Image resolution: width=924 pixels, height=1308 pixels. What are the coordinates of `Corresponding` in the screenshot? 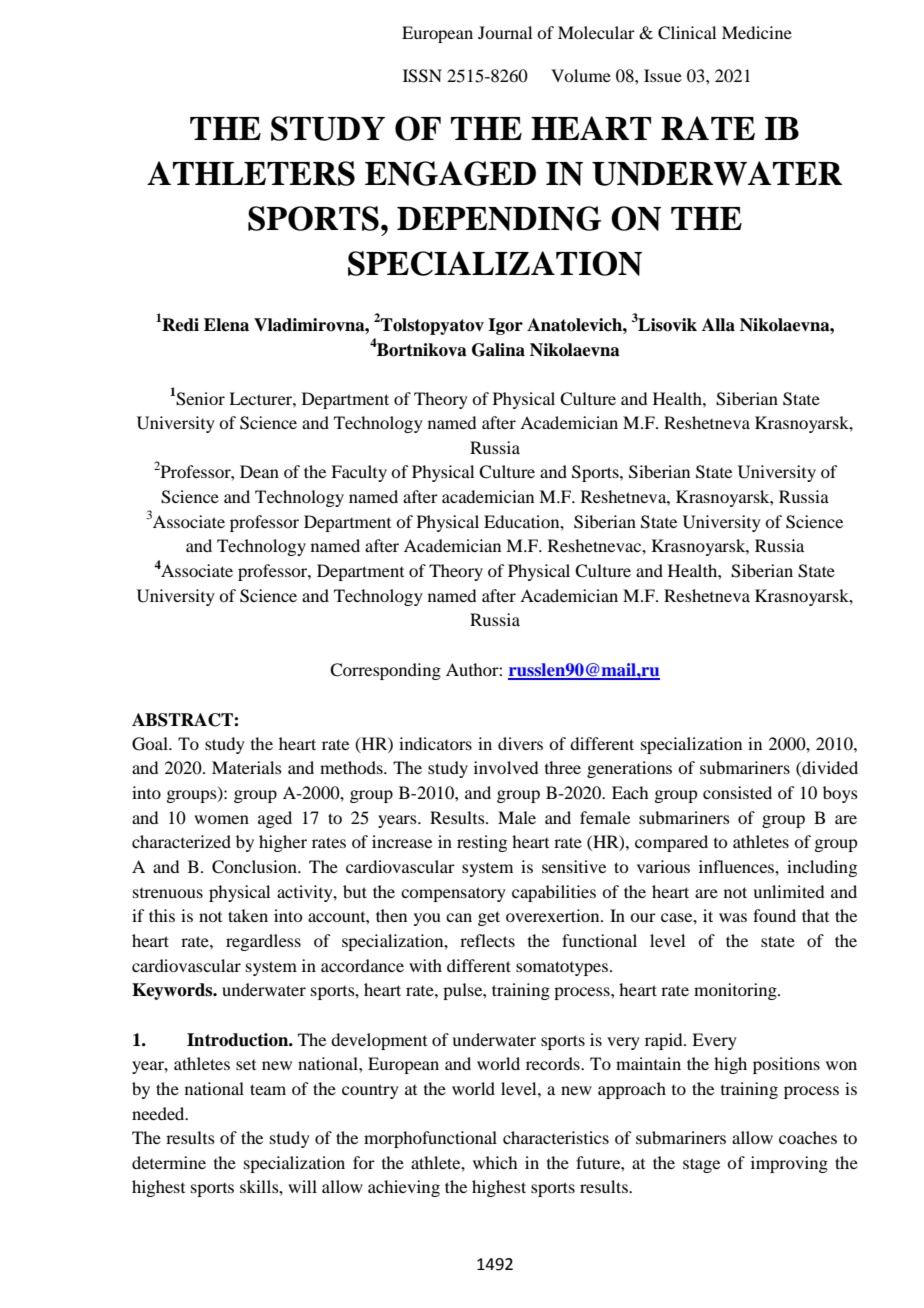 It's located at (385, 671).
